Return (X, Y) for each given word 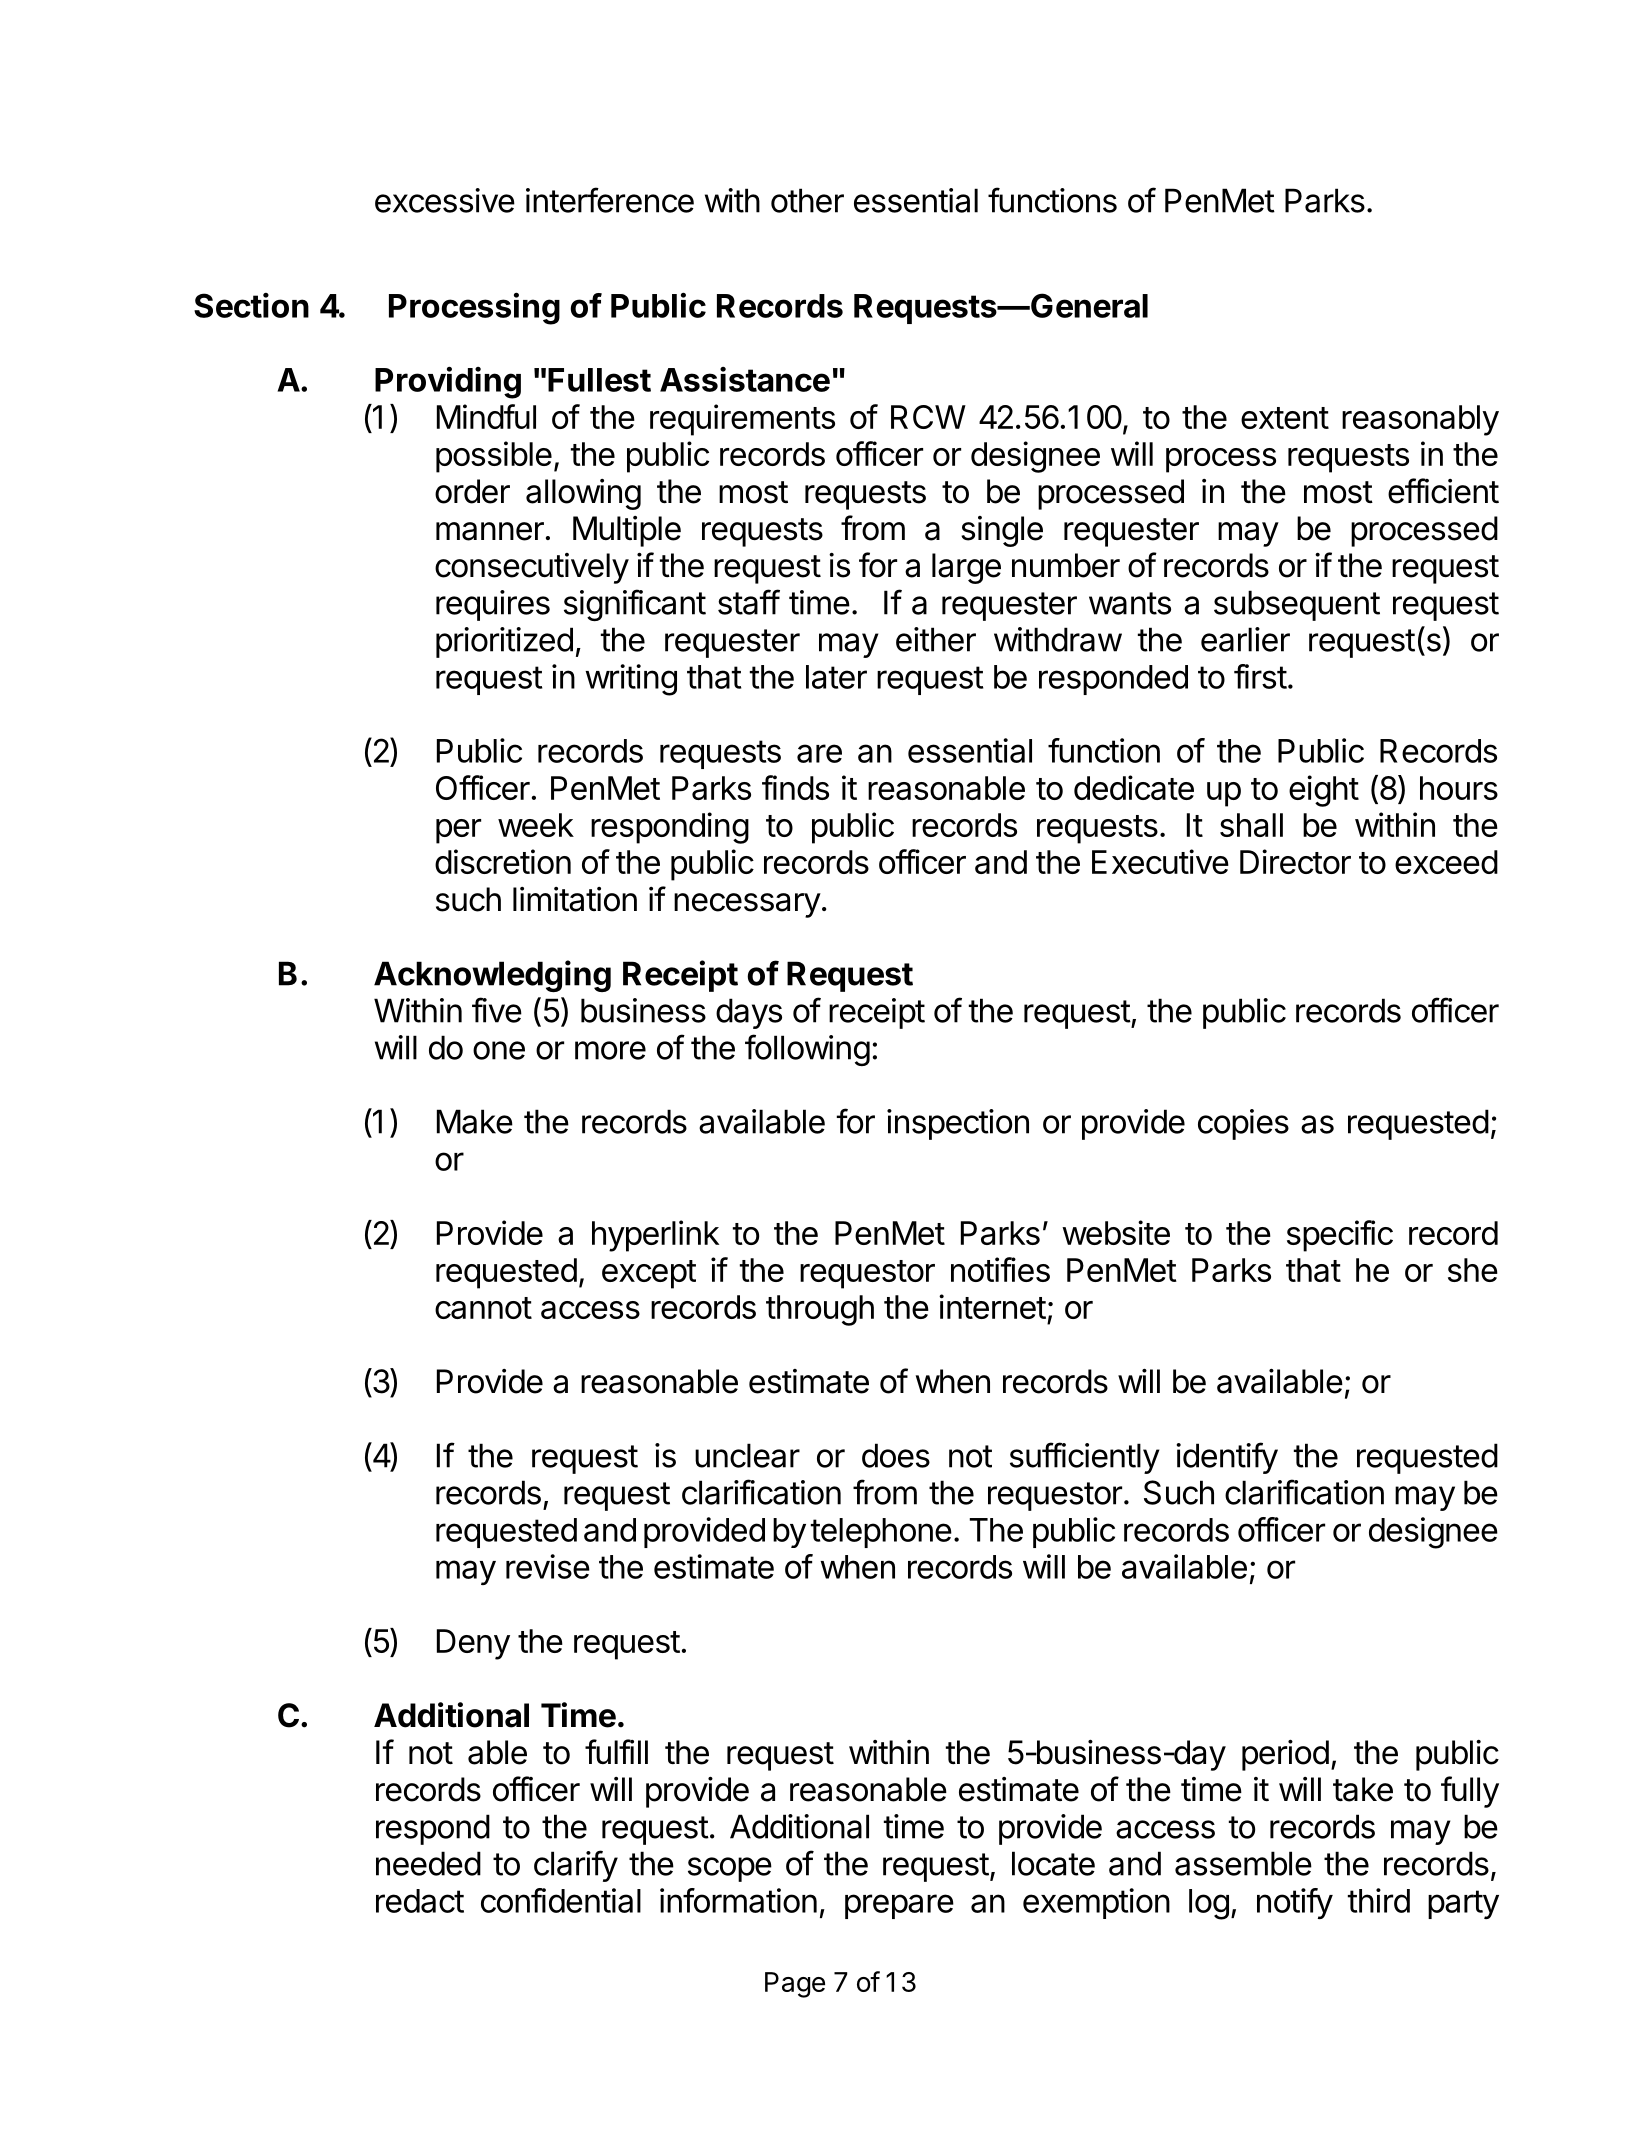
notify (1295, 1903)
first (1260, 676)
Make (475, 1121)
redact (420, 1901)
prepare (899, 1906)
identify (1227, 1458)
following (807, 1050)
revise (548, 1566)
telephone (881, 1533)
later (836, 677)
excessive (445, 200)
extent (1285, 418)
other (807, 200)
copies (1243, 1124)
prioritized (504, 642)
